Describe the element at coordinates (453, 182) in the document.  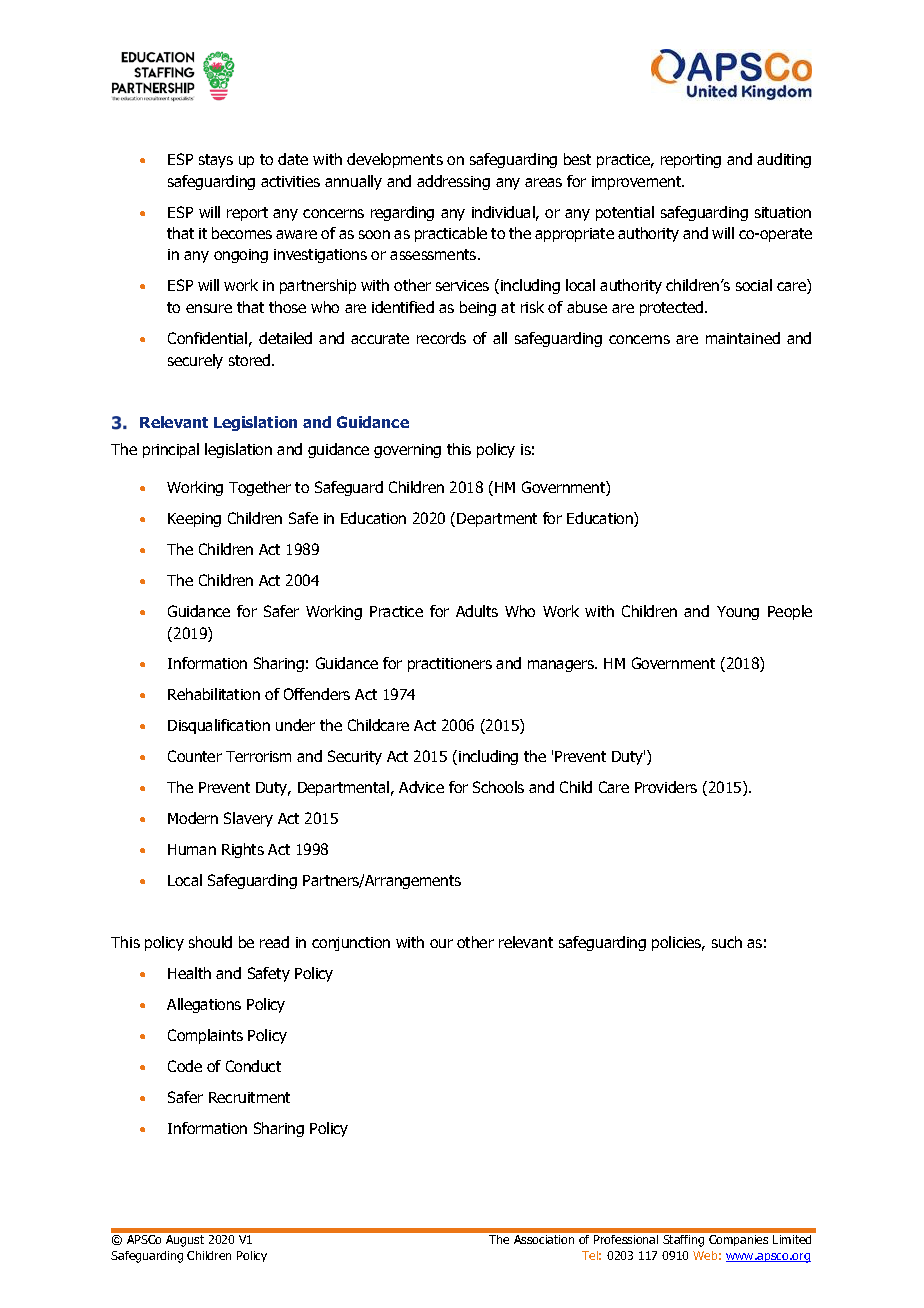
I see `addressing` at that location.
